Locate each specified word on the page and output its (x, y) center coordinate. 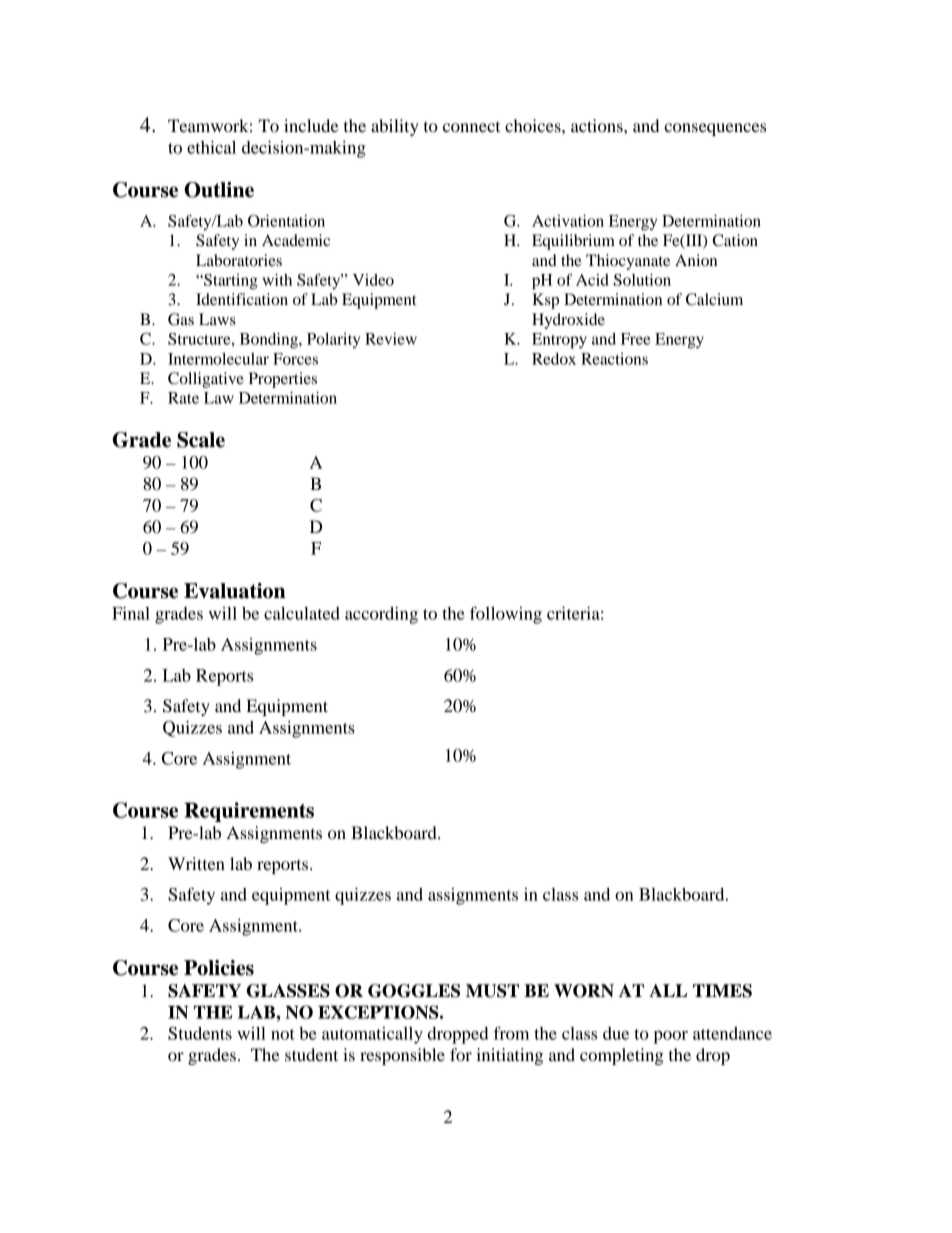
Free (635, 339)
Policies (219, 968)
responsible (402, 1056)
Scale (201, 440)
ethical (211, 147)
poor (671, 1037)
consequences (715, 129)
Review (391, 339)
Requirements (249, 812)
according (381, 615)
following (506, 615)
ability (395, 127)
